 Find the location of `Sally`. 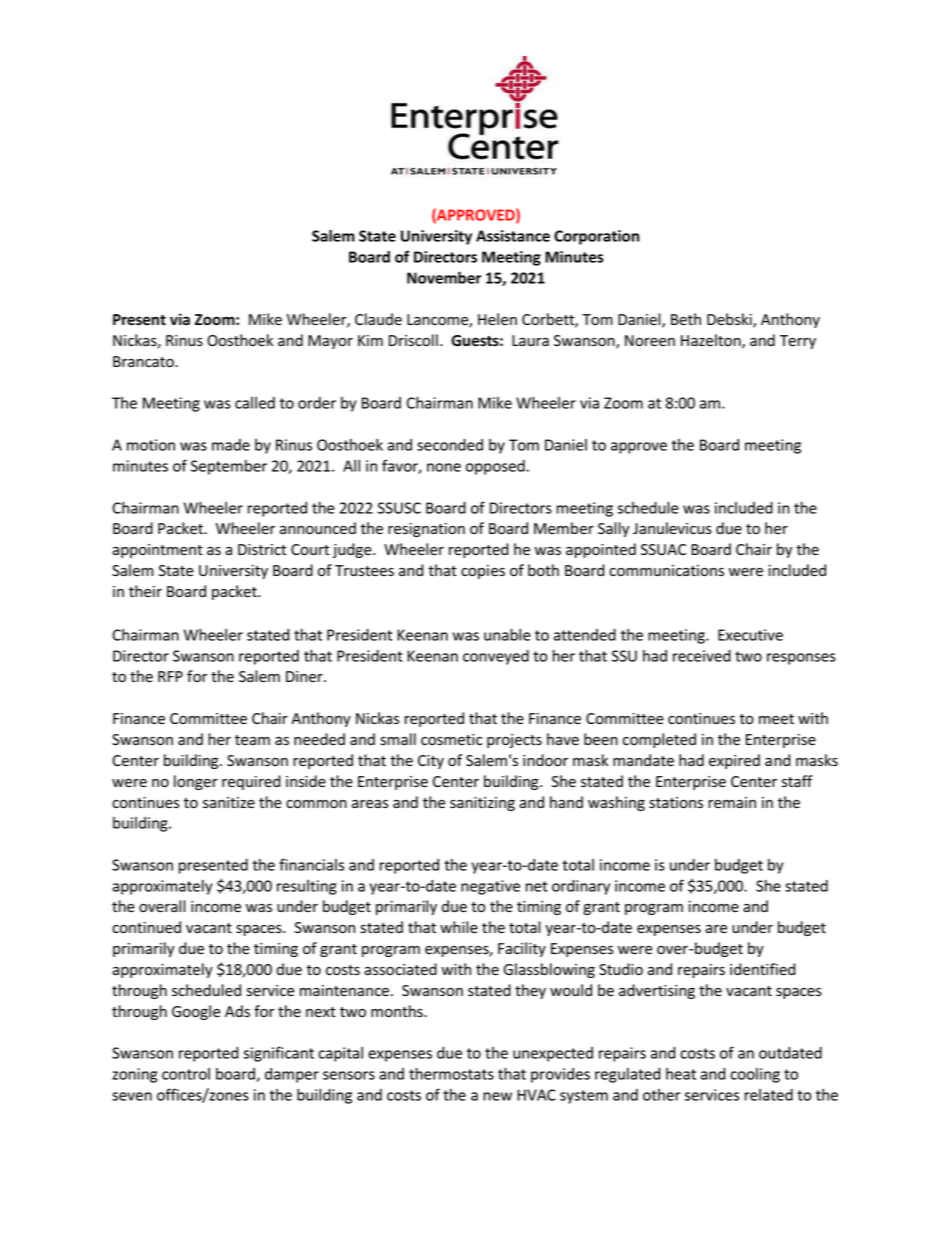

Sally is located at coordinates (613, 529).
